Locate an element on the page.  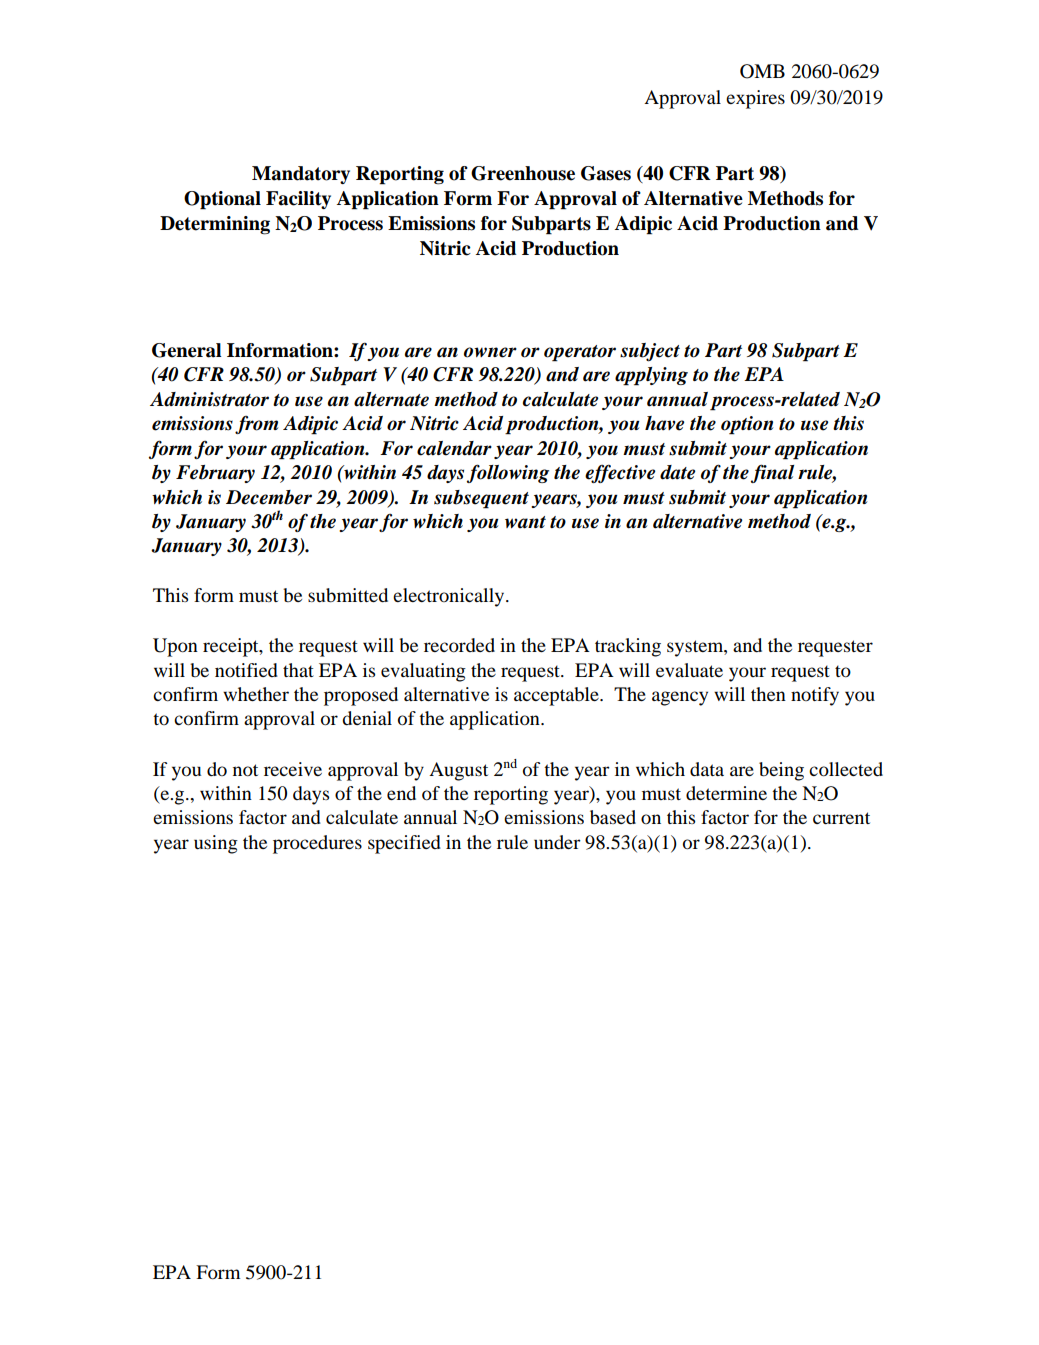
expires is located at coordinates (755, 99).
